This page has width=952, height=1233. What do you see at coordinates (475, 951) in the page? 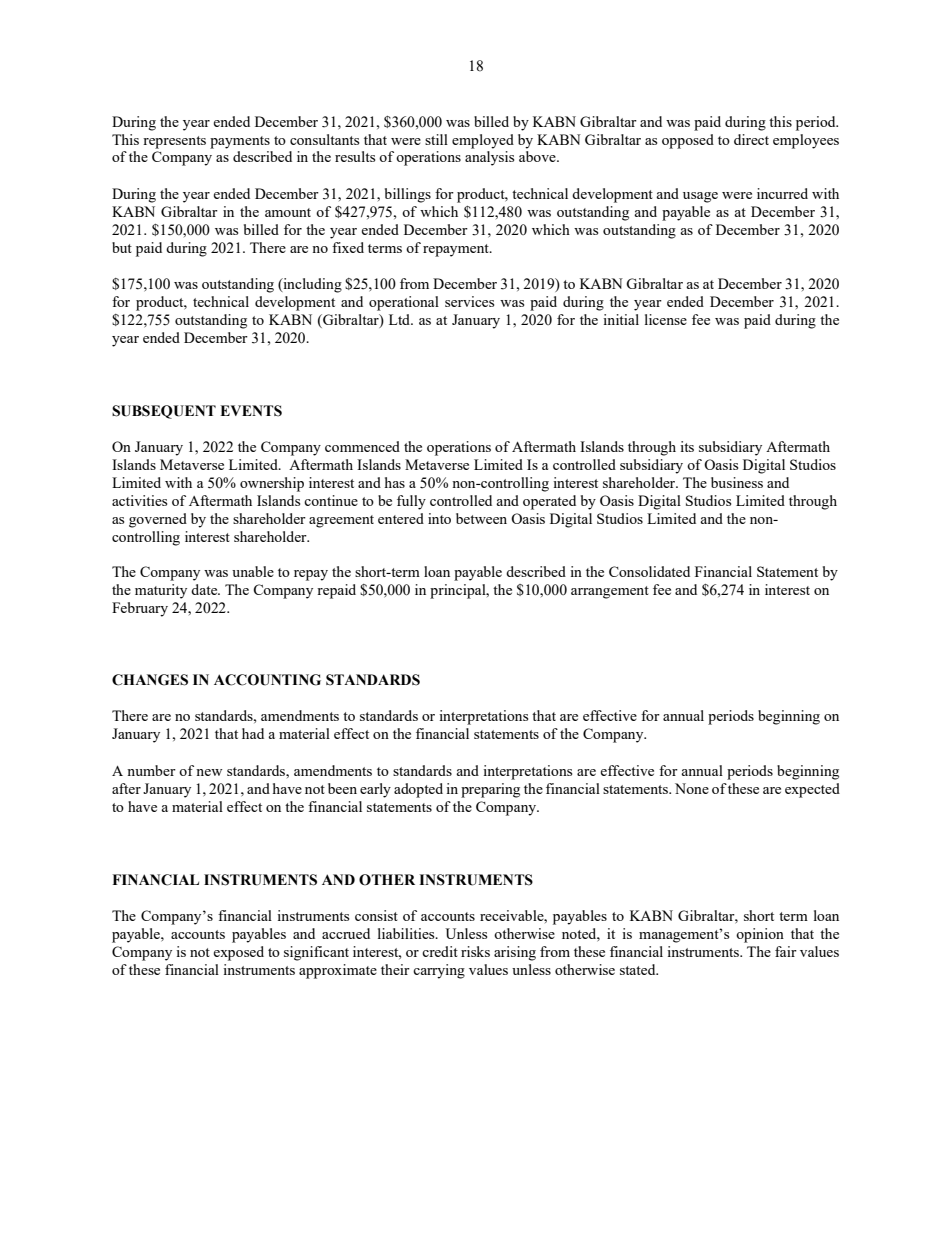
I see `risks` at bounding box center [475, 951].
